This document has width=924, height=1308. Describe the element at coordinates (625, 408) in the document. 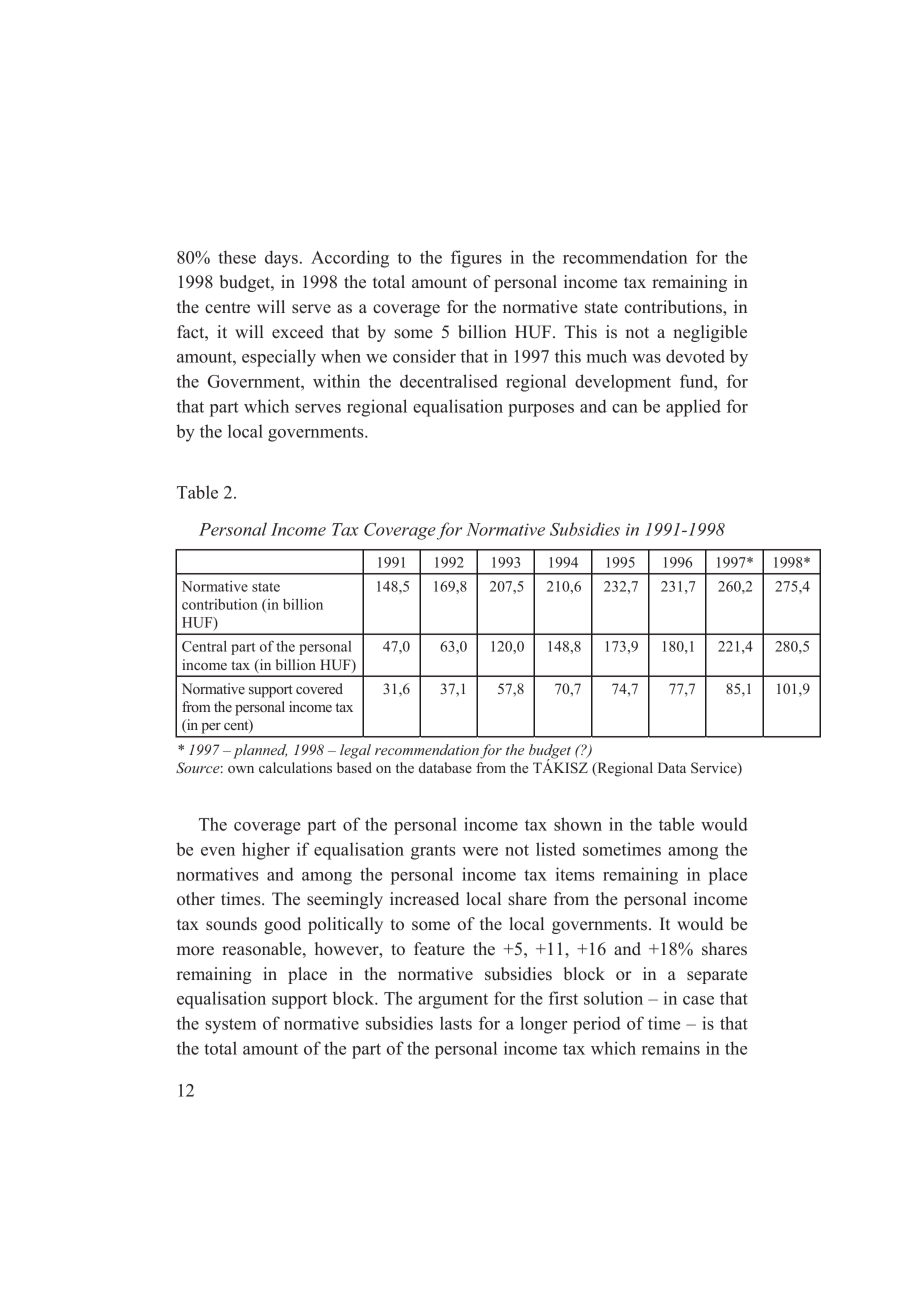

I see `can` at that location.
